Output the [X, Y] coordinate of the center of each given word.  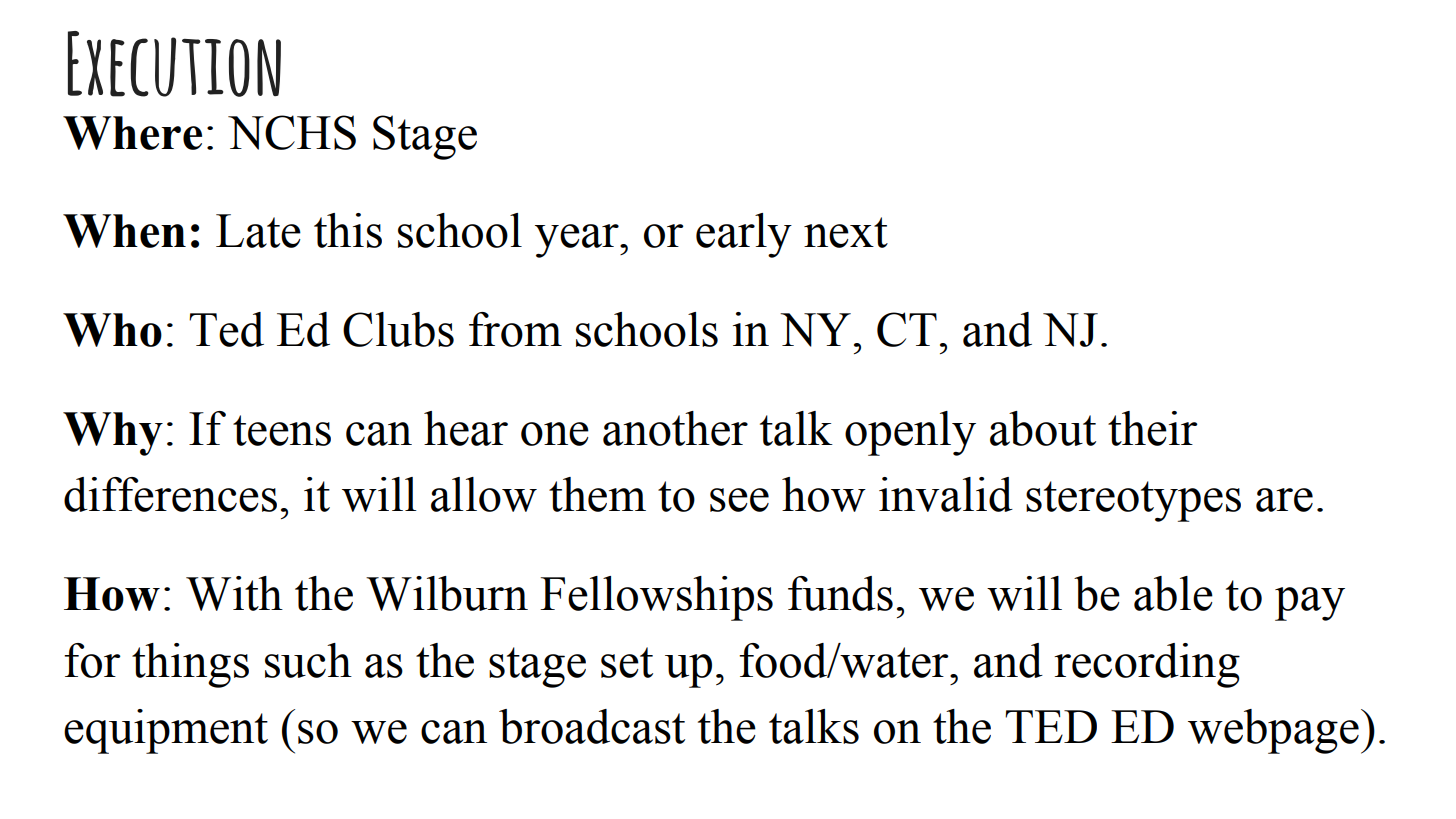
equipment [166, 731]
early [744, 235]
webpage [1273, 731]
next [846, 232]
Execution [174, 64]
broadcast [592, 726]
